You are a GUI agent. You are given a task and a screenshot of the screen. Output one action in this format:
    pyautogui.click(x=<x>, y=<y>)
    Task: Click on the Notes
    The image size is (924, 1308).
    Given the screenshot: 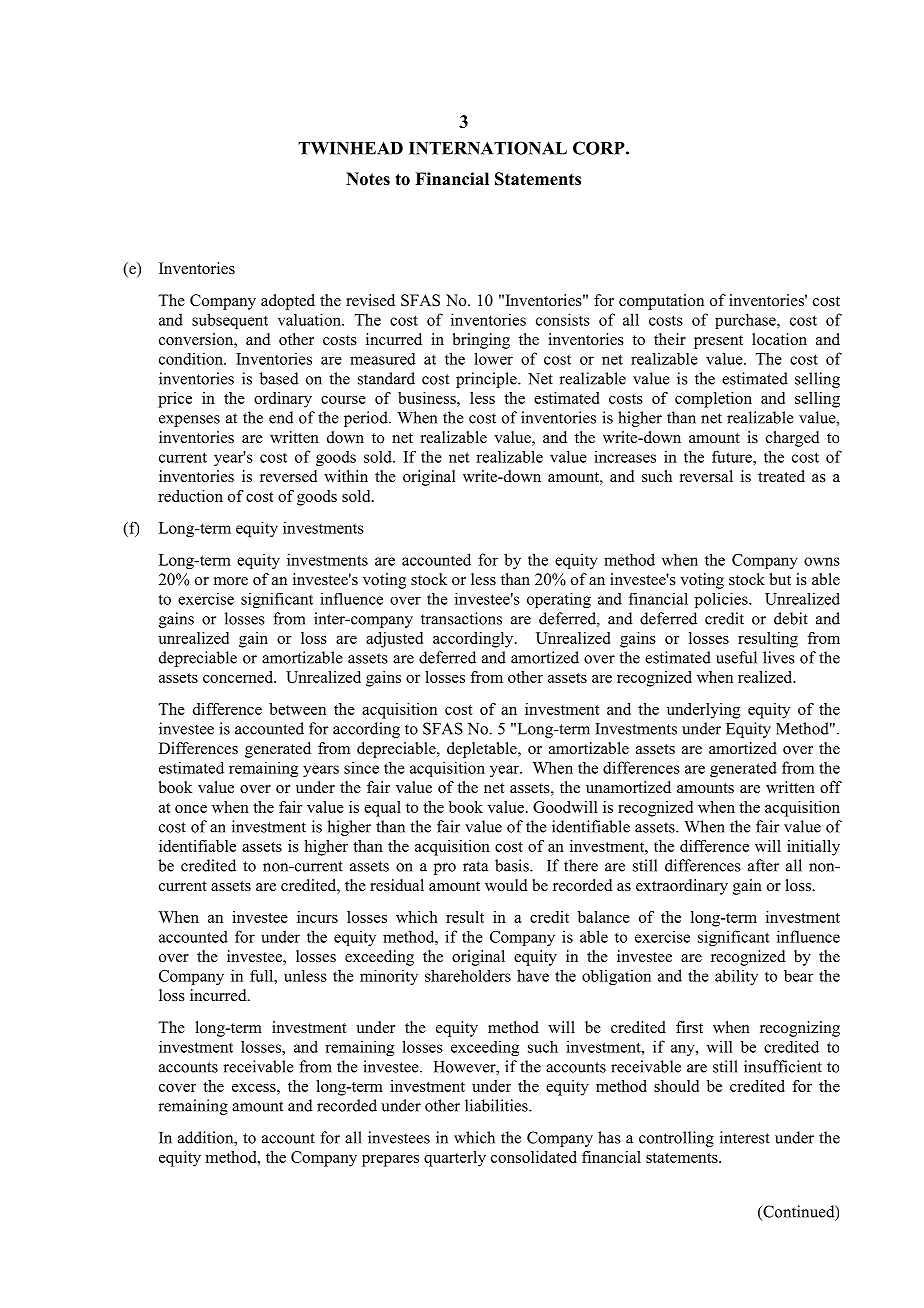 What is the action you would take?
    pyautogui.click(x=368, y=179)
